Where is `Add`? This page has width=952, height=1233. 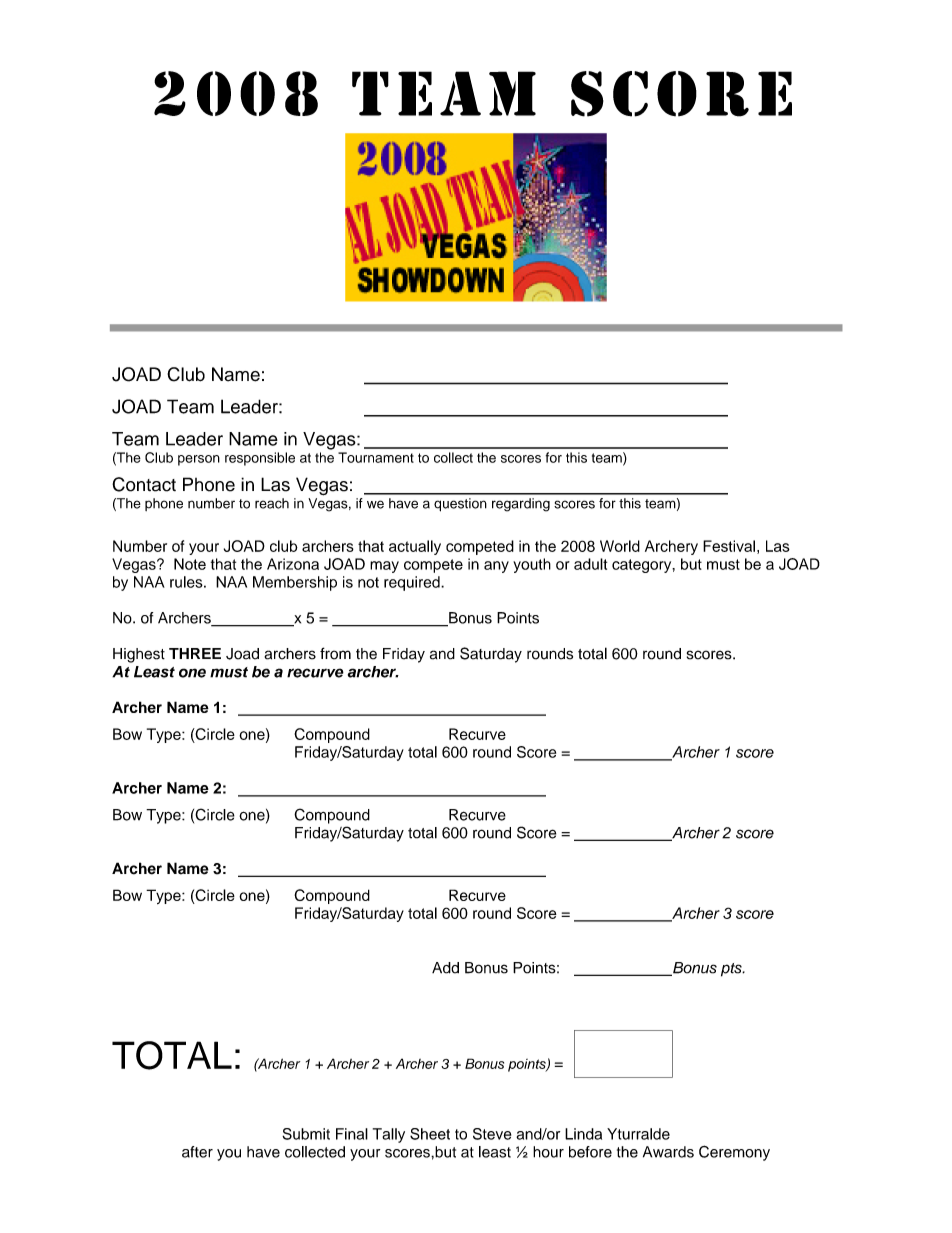
Add is located at coordinates (445, 968).
